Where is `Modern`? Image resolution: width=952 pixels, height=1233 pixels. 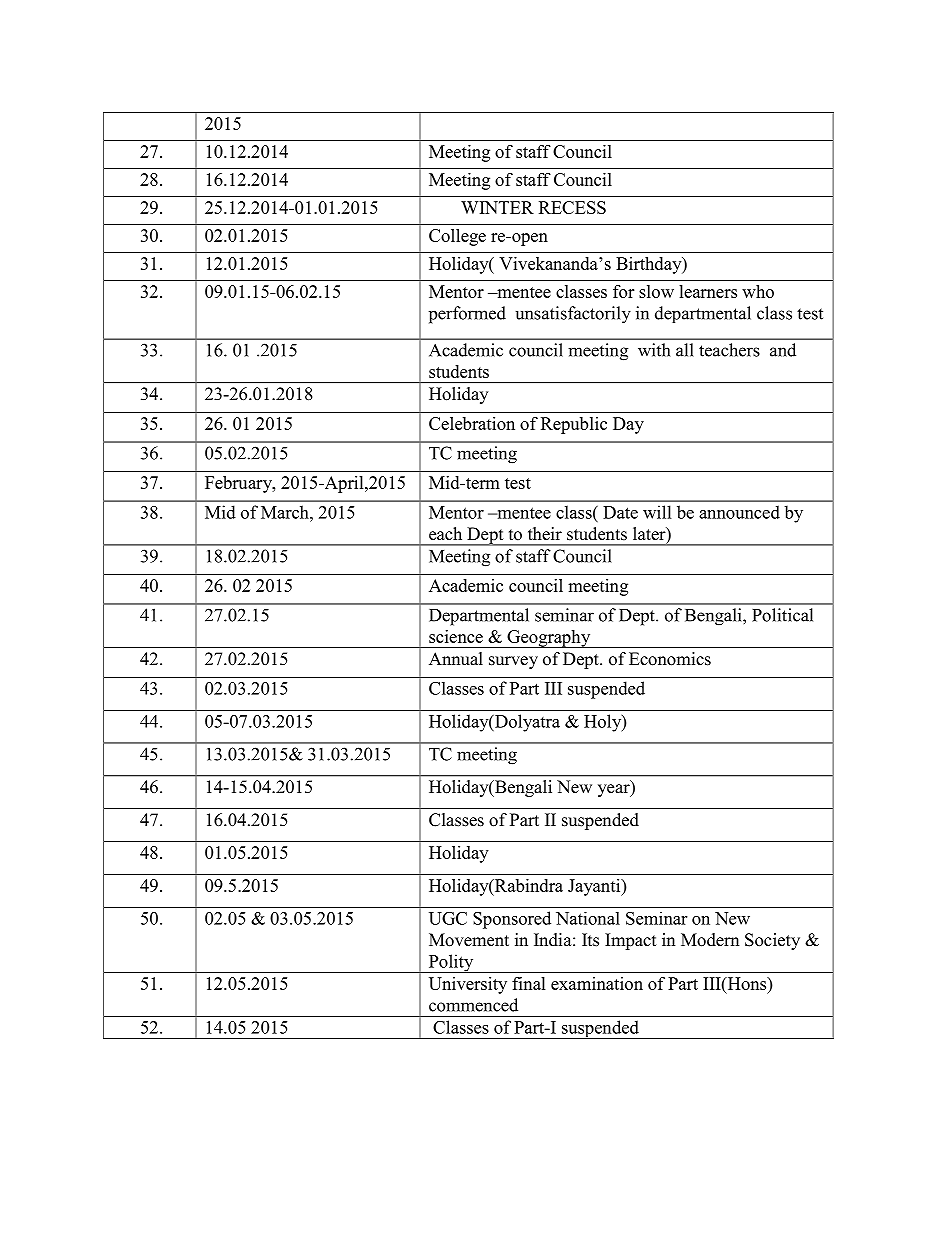
Modern is located at coordinates (710, 940).
